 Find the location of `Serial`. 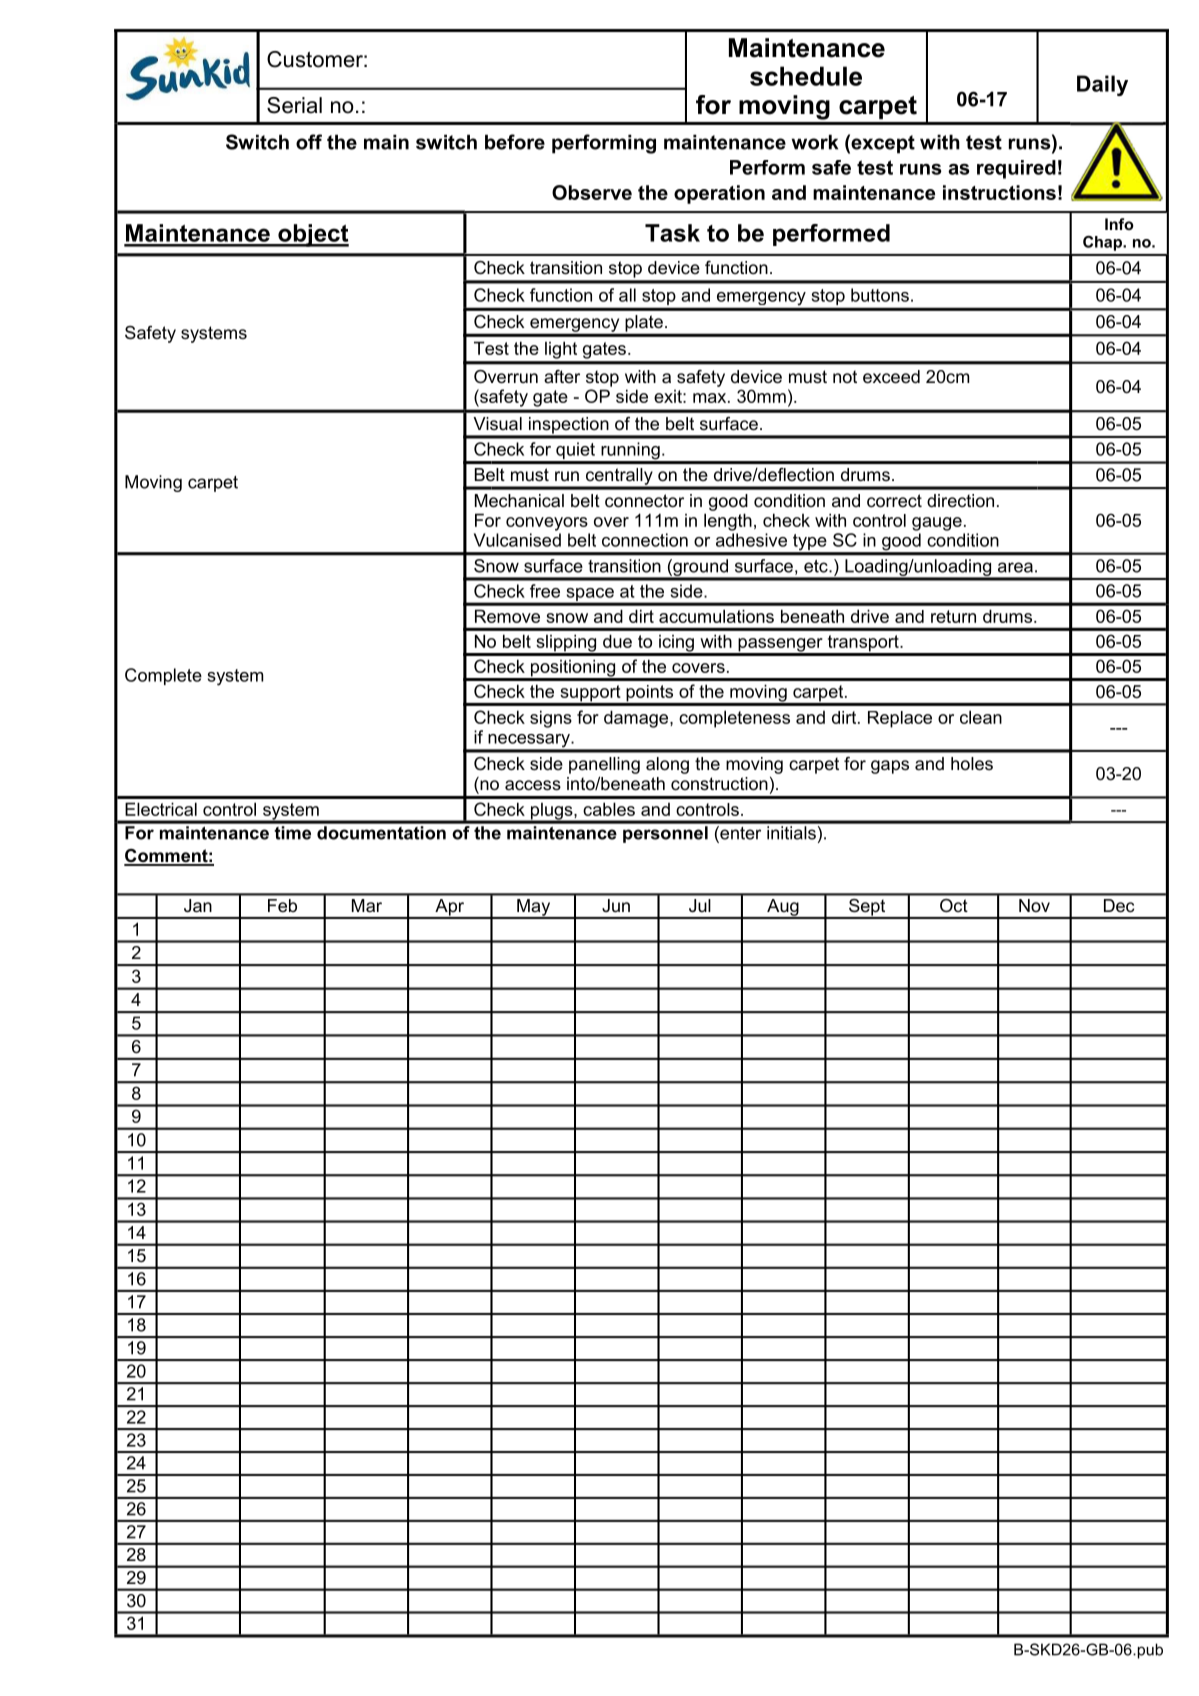

Serial is located at coordinates (294, 105).
